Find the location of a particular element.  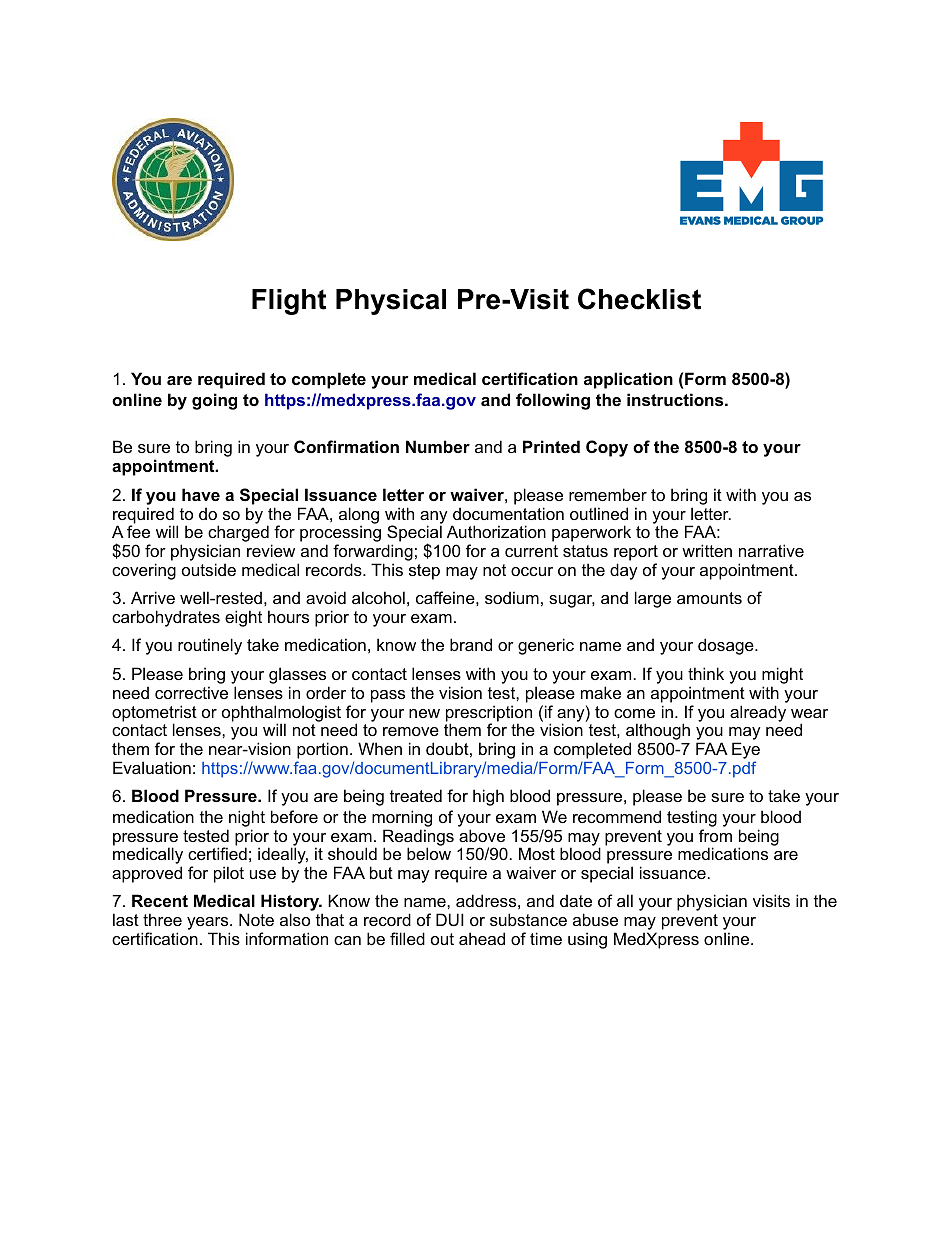

amounts is located at coordinates (709, 598).
